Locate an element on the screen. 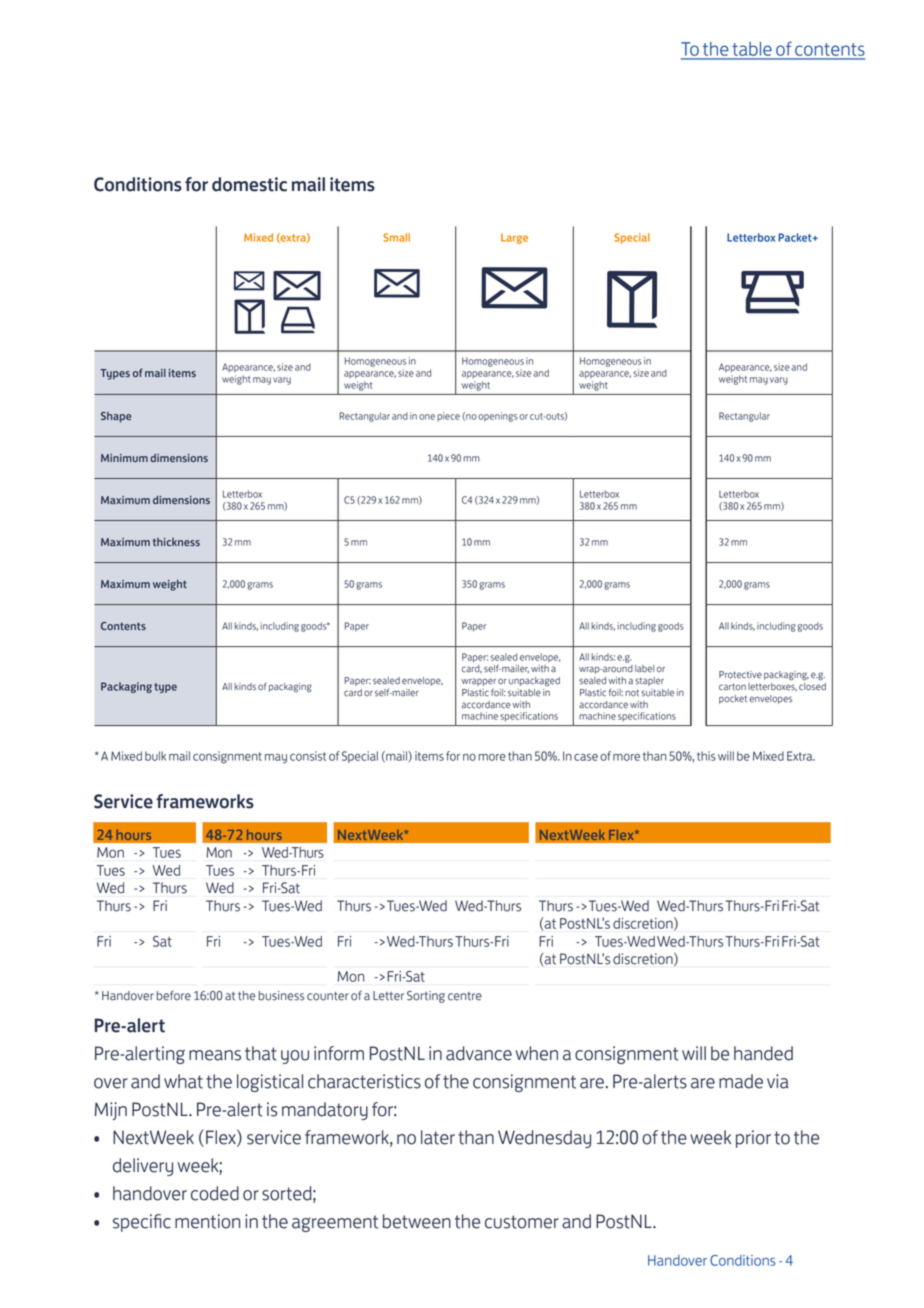  domestic is located at coordinates (249, 184).
